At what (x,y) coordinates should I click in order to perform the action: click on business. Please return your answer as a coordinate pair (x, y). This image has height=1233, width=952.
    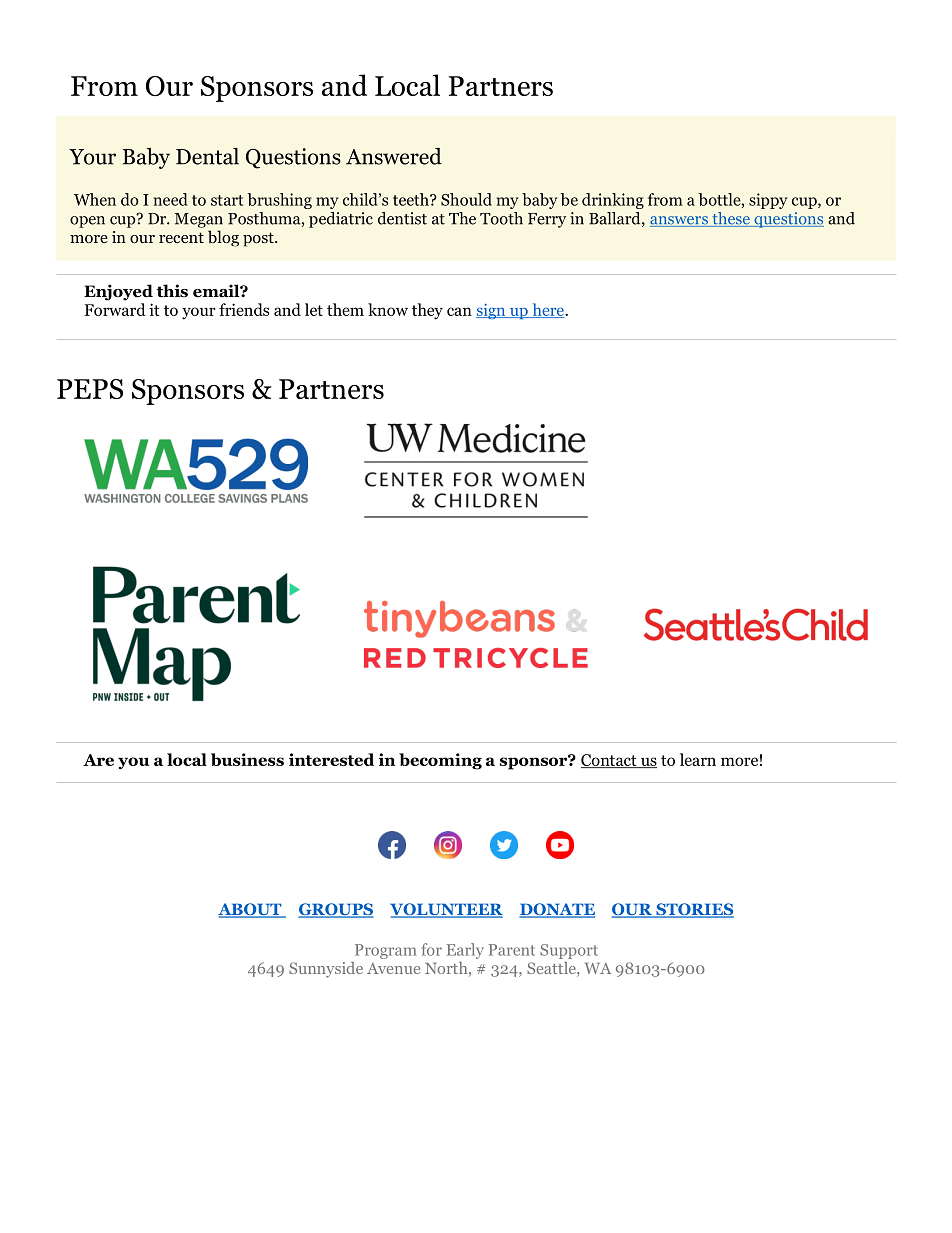
    Looking at the image, I should click on (247, 759).
